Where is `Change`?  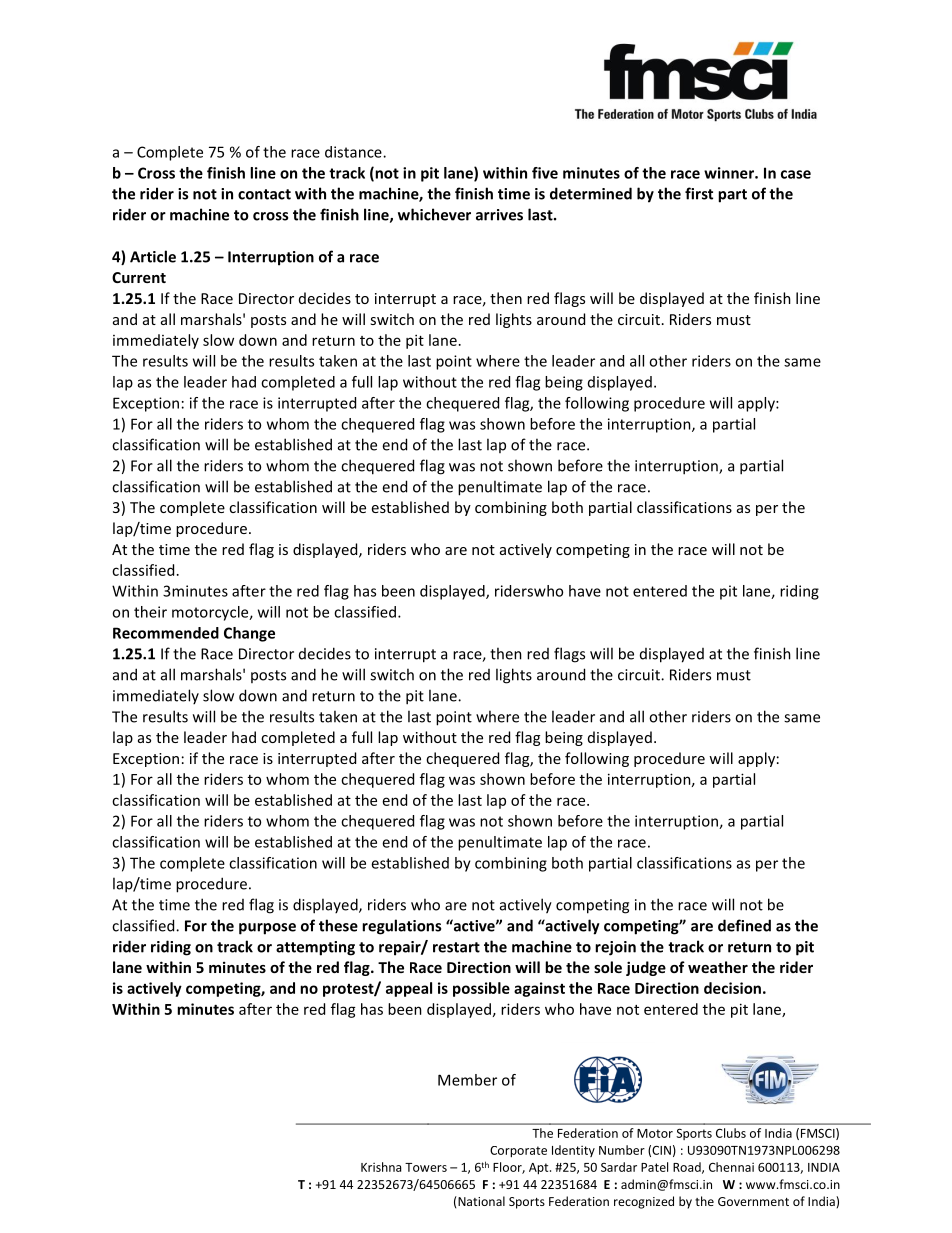
Change is located at coordinates (249, 634).
